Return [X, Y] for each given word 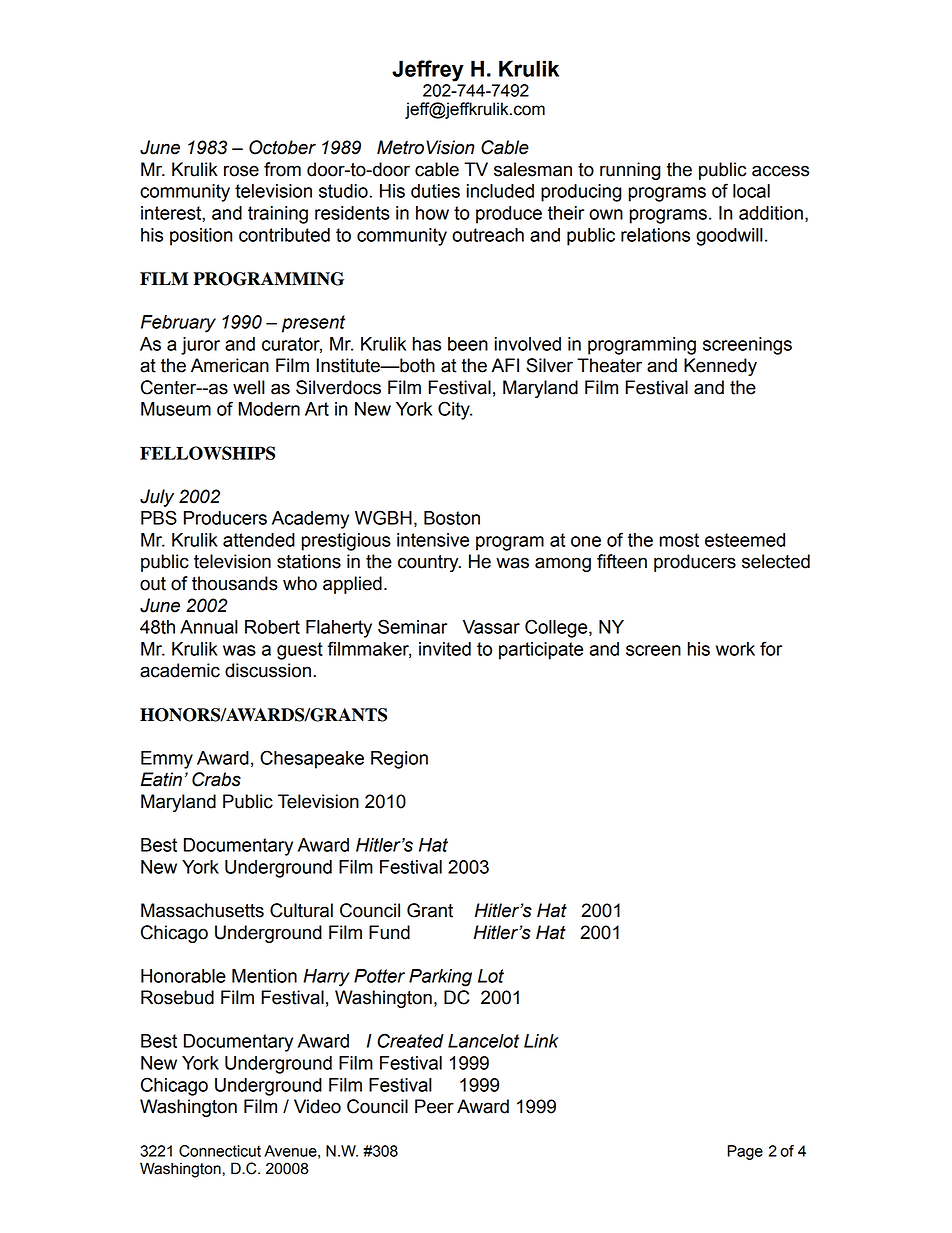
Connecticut [220, 1151]
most [679, 540]
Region [399, 760]
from [282, 169]
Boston [452, 518]
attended [259, 540]
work [735, 649]
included [500, 191]
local [751, 191]
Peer [434, 1106]
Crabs [216, 779]
